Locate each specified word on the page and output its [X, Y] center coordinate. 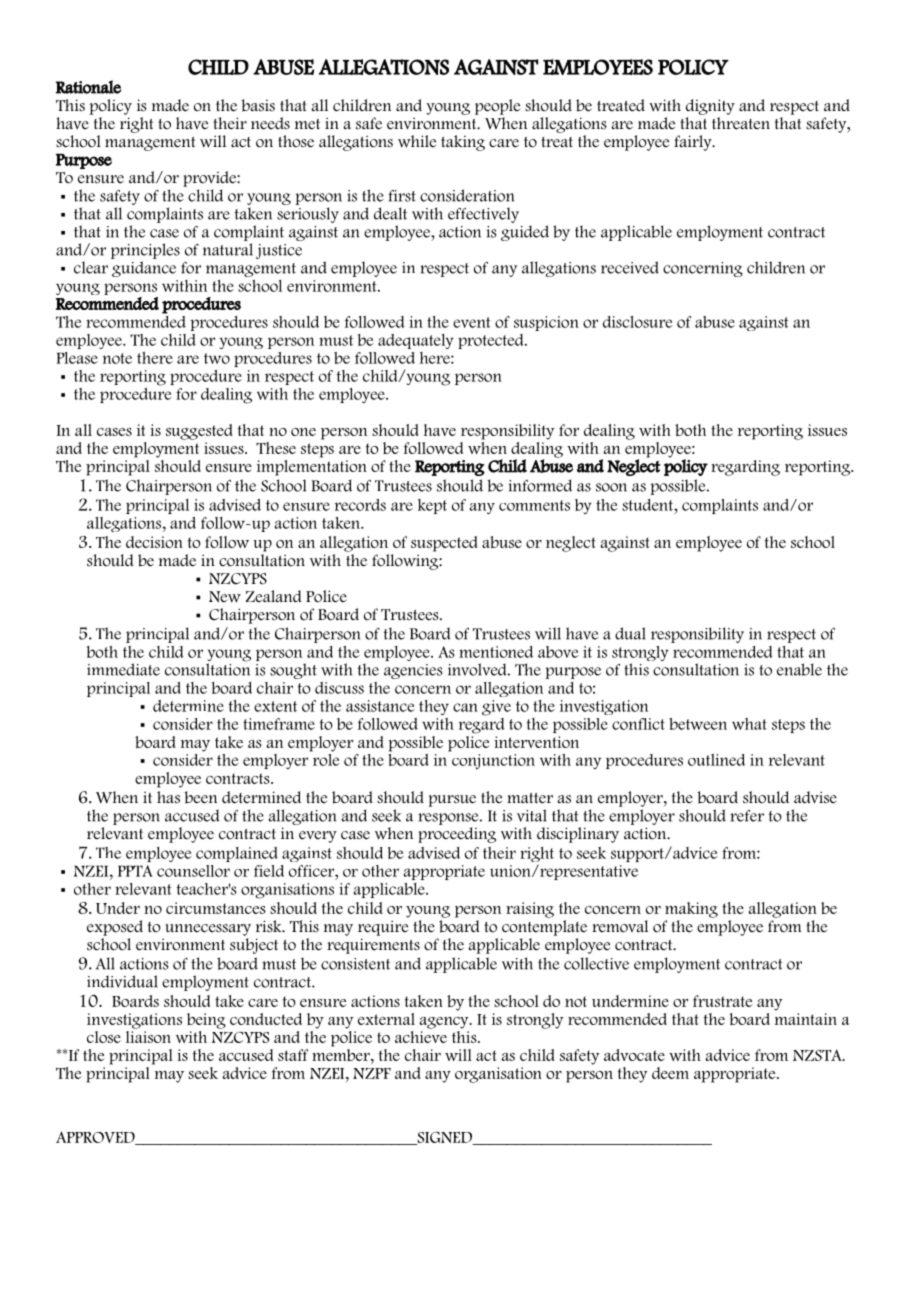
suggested [199, 432]
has [168, 797]
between [698, 724]
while [417, 141]
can [465, 707]
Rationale [88, 87]
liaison [148, 1035]
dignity [710, 107]
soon [611, 487]
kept [432, 506]
